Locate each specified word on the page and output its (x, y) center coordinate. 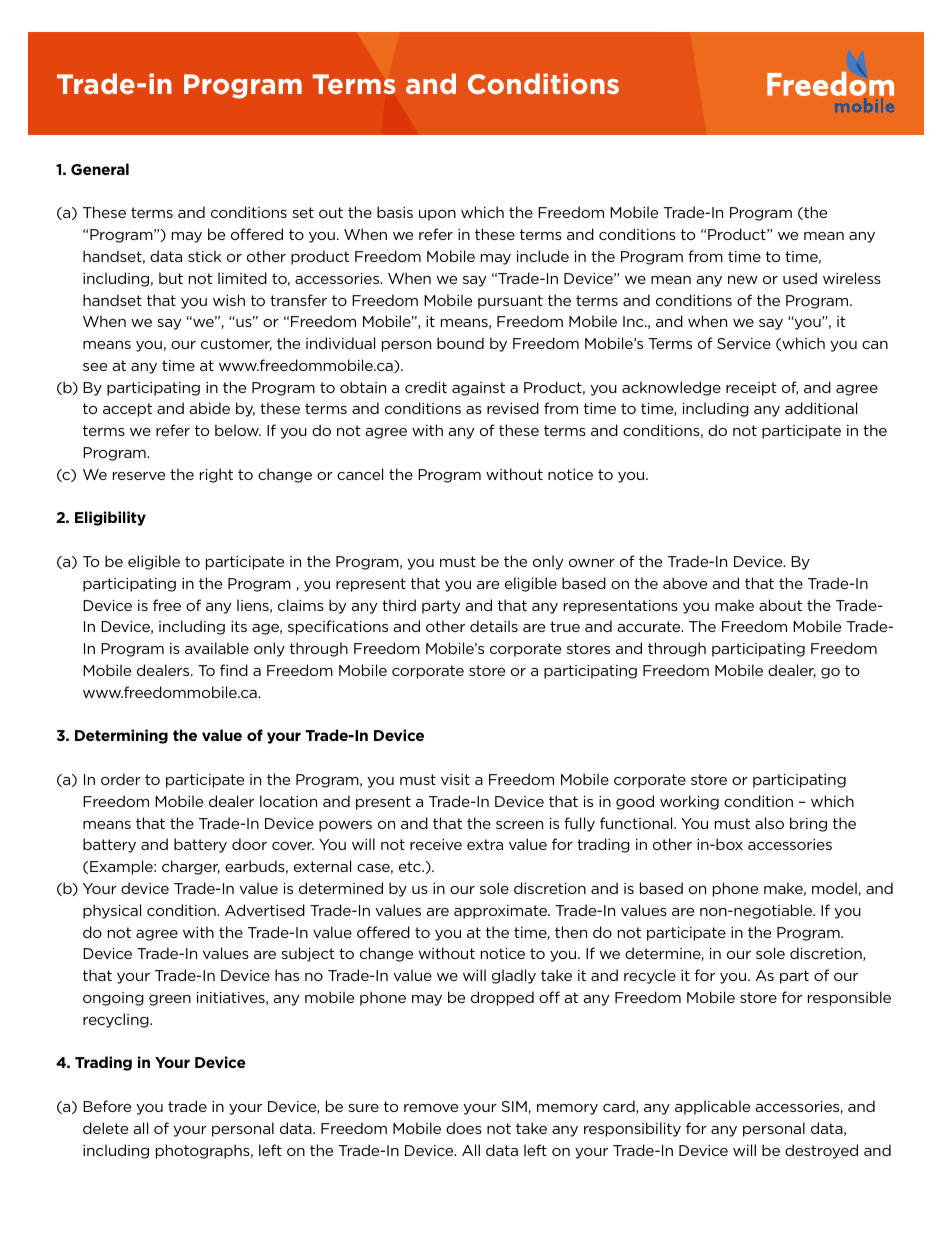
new (743, 280)
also (769, 823)
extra (485, 844)
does (464, 1128)
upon (437, 215)
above (685, 583)
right (216, 475)
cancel (360, 474)
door (249, 844)
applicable (712, 1107)
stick (204, 256)
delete (105, 1128)
